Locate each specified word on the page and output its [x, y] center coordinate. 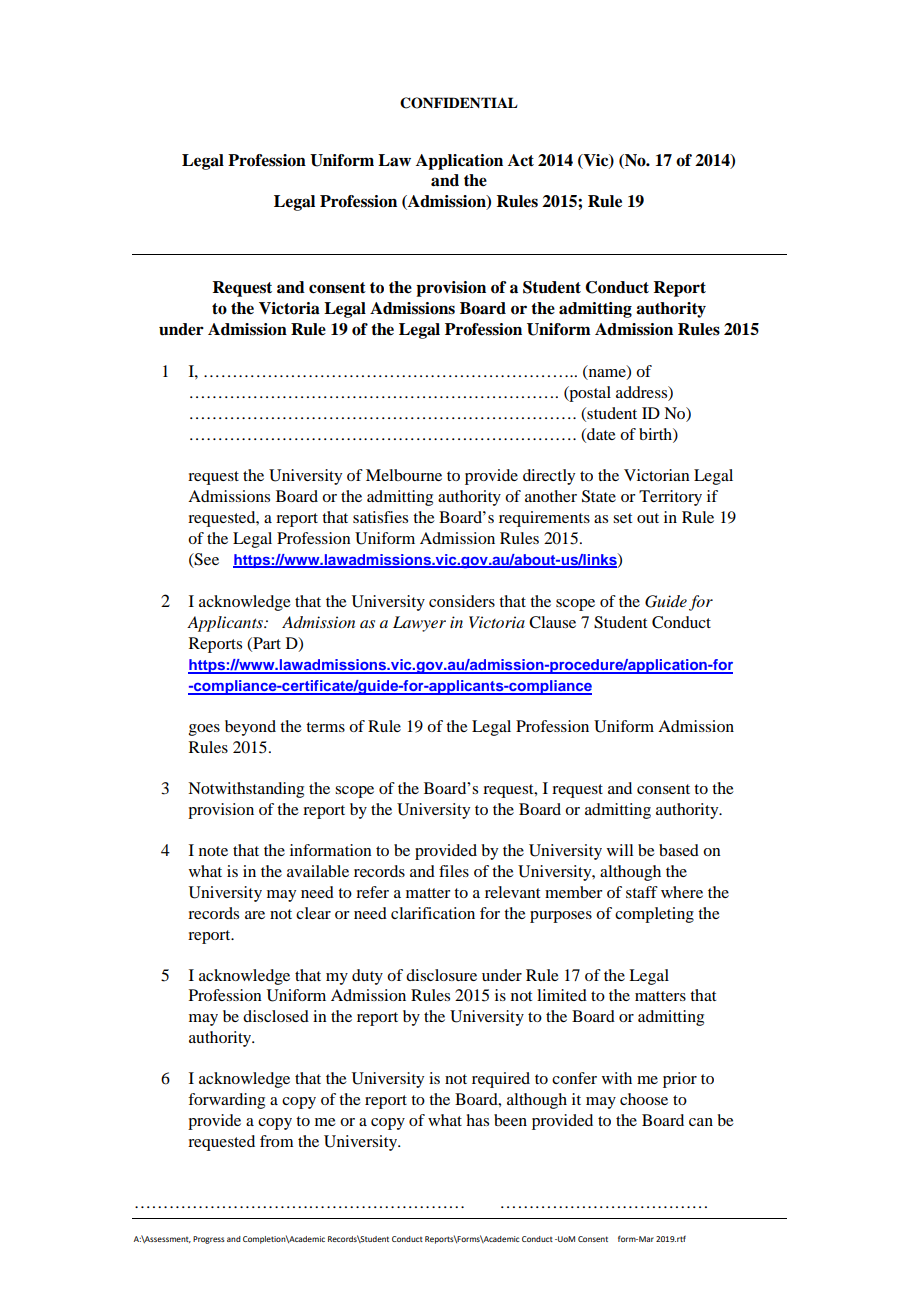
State [599, 496]
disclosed [276, 1016]
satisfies [380, 517]
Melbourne [404, 475]
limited [562, 995]
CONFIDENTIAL [459, 103]
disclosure [441, 975]
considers [462, 601]
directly [549, 477]
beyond [250, 728]
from [277, 1141]
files [454, 871]
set [622, 518]
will [620, 850]
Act [521, 160]
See [206, 560]
